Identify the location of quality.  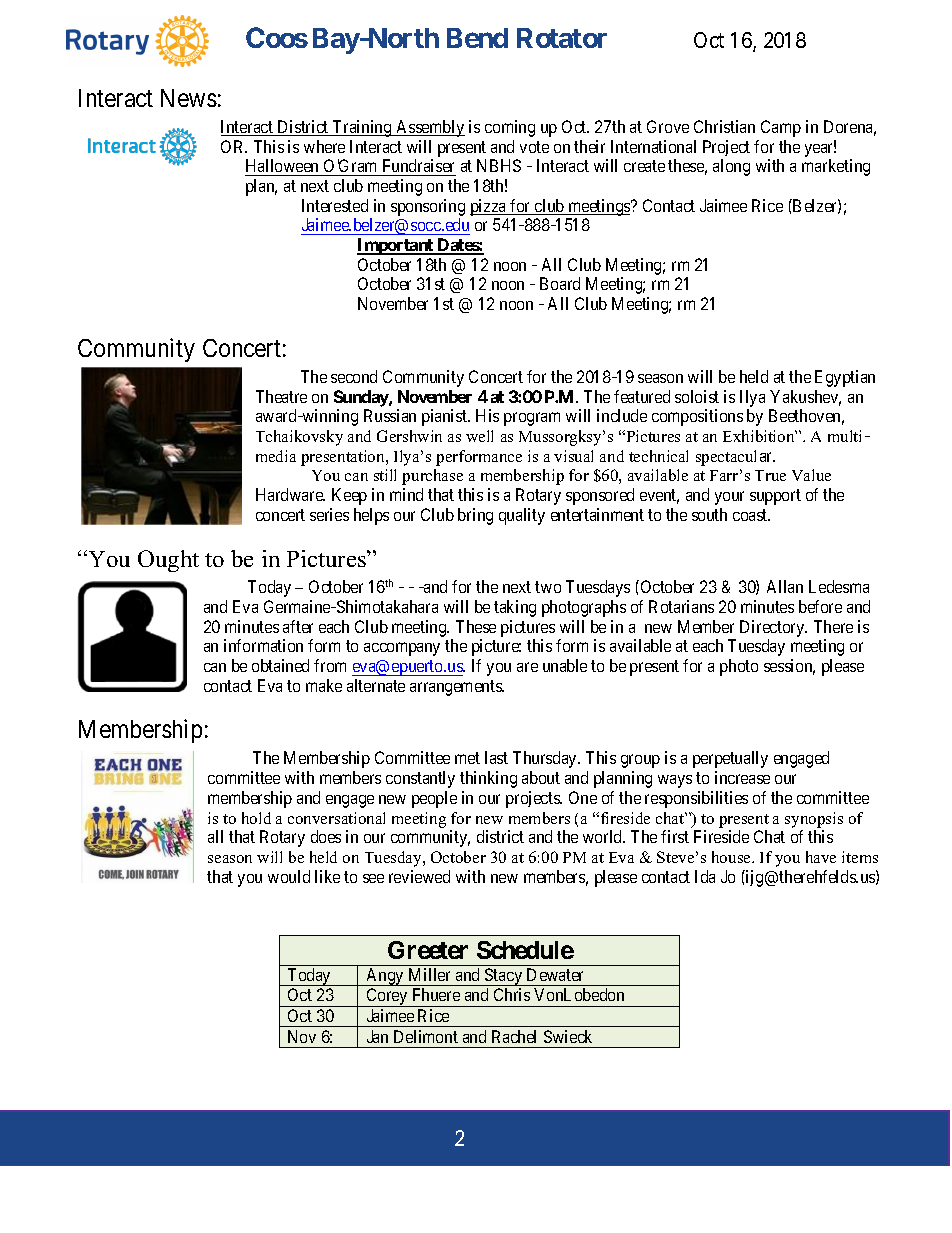
(522, 516).
